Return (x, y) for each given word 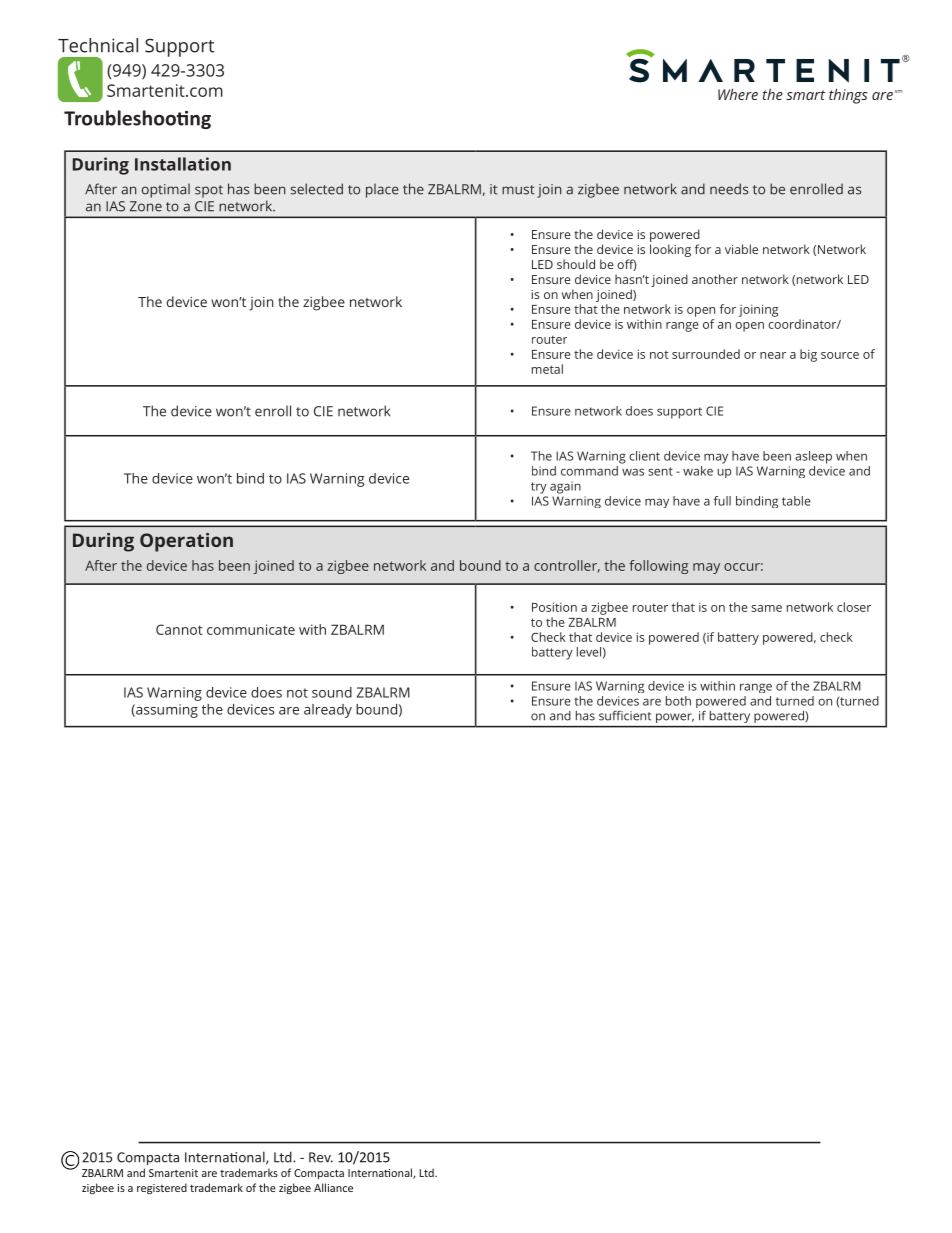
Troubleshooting (137, 119)
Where (738, 94)
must (518, 190)
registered (162, 1188)
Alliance (333, 1187)
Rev (321, 1157)
